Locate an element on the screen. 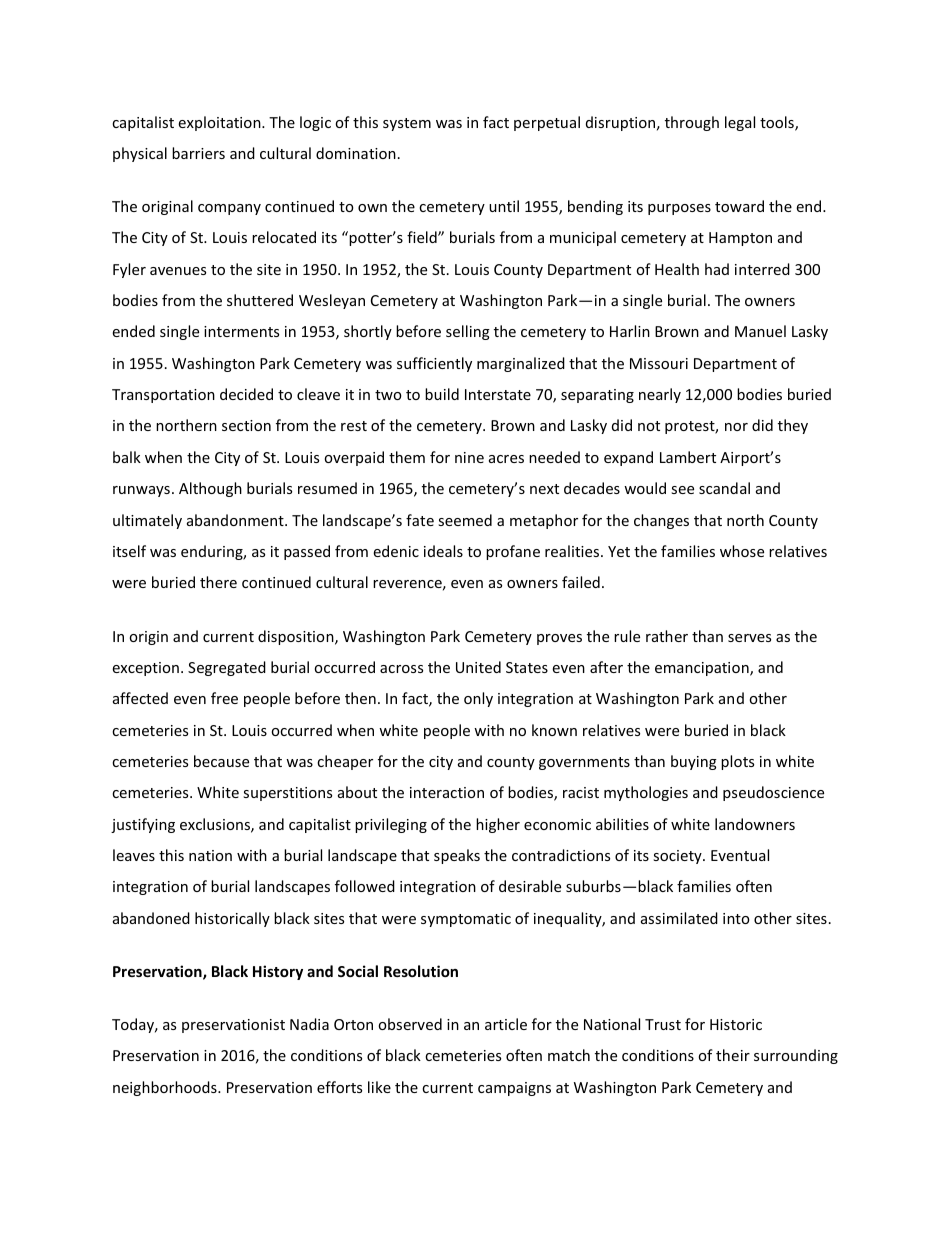 Image resolution: width=952 pixels, height=1233 pixels. decided is located at coordinates (246, 394).
